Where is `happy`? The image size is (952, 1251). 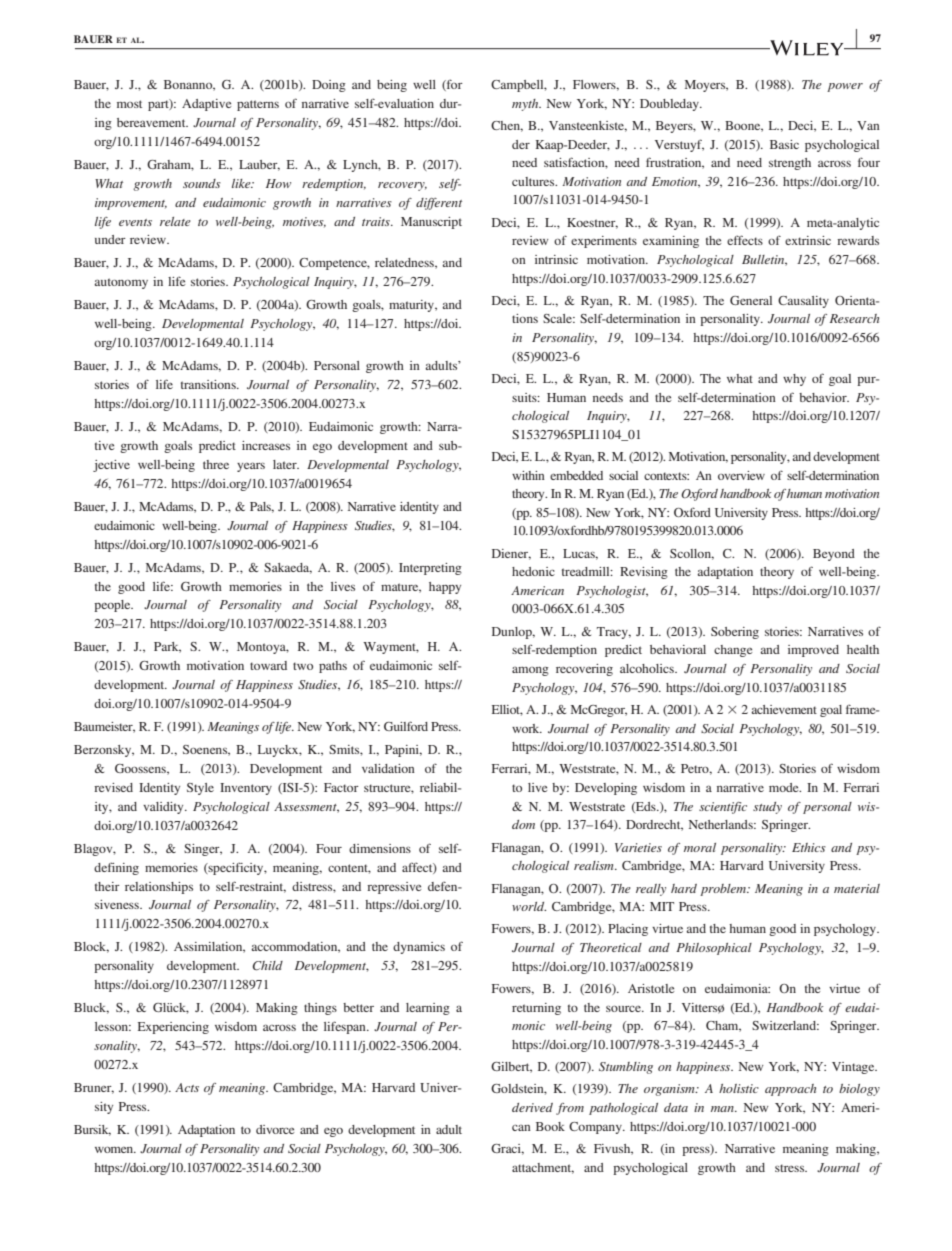 happy is located at coordinates (445, 588).
